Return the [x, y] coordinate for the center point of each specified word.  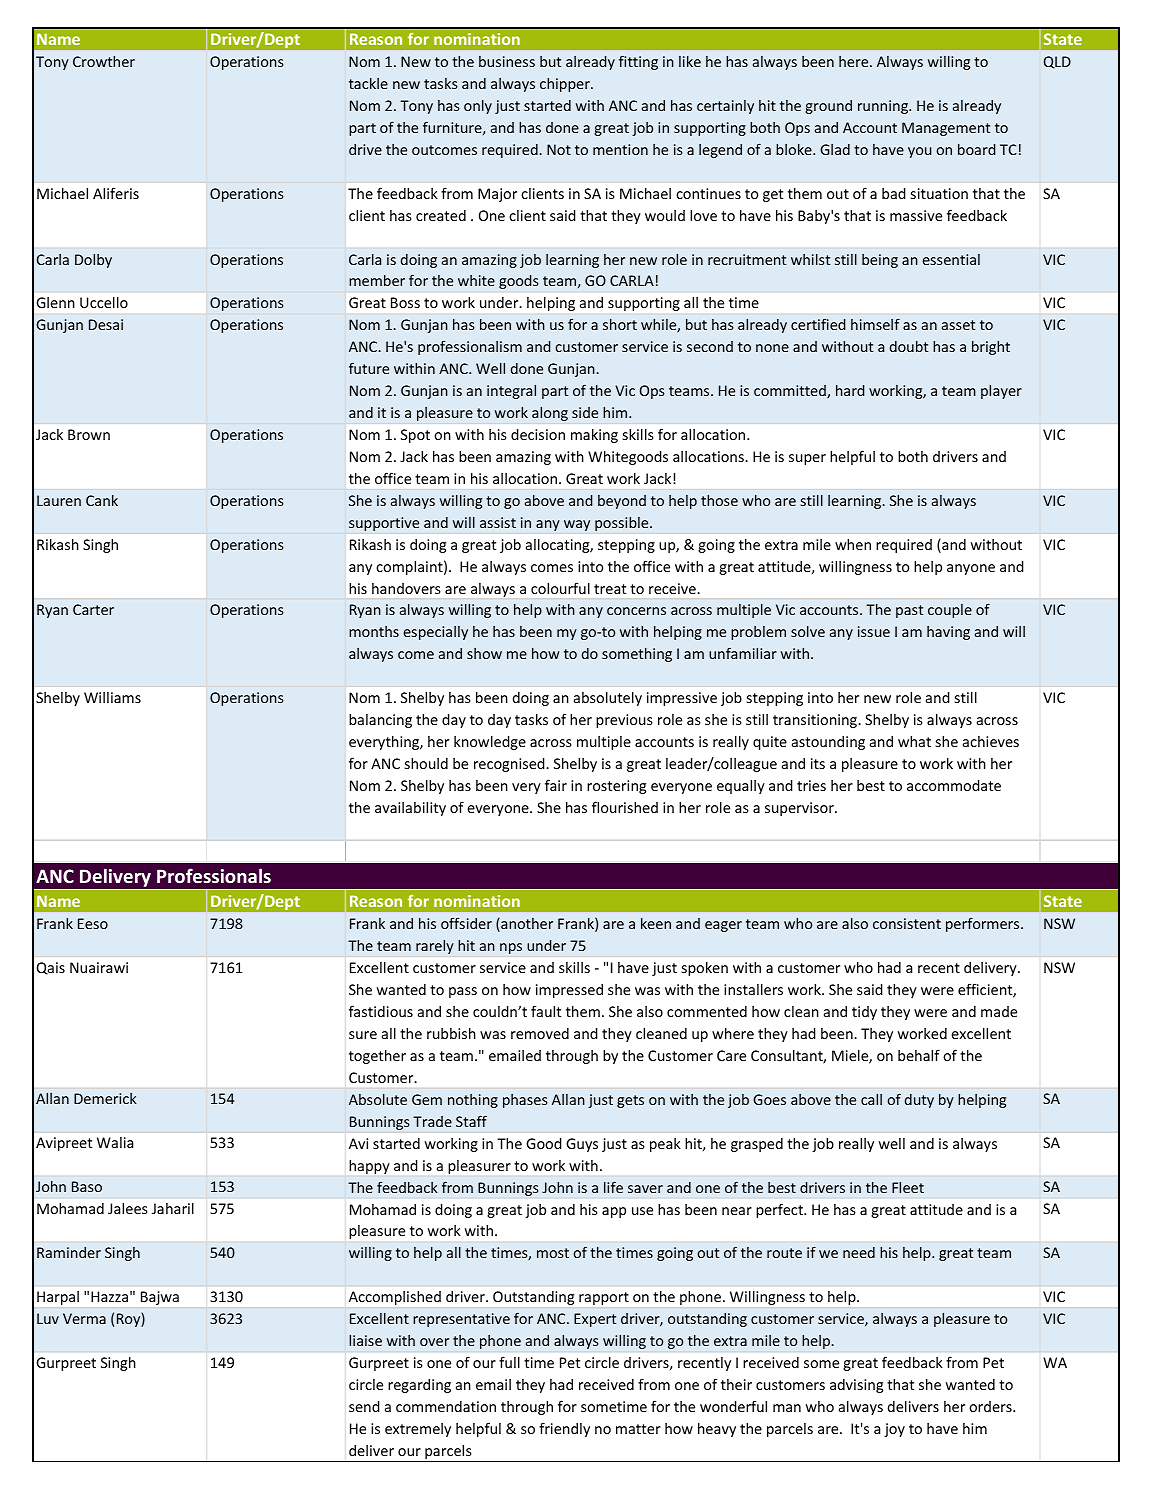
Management [946, 129]
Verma [84, 1318]
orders [991, 1406]
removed [540, 1033]
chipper [566, 85]
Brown [89, 434]
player [1001, 392]
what [914, 741]
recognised [510, 765]
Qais [51, 968]
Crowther [104, 61]
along [550, 413]
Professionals [214, 875]
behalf [919, 1055]
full [509, 1362]
